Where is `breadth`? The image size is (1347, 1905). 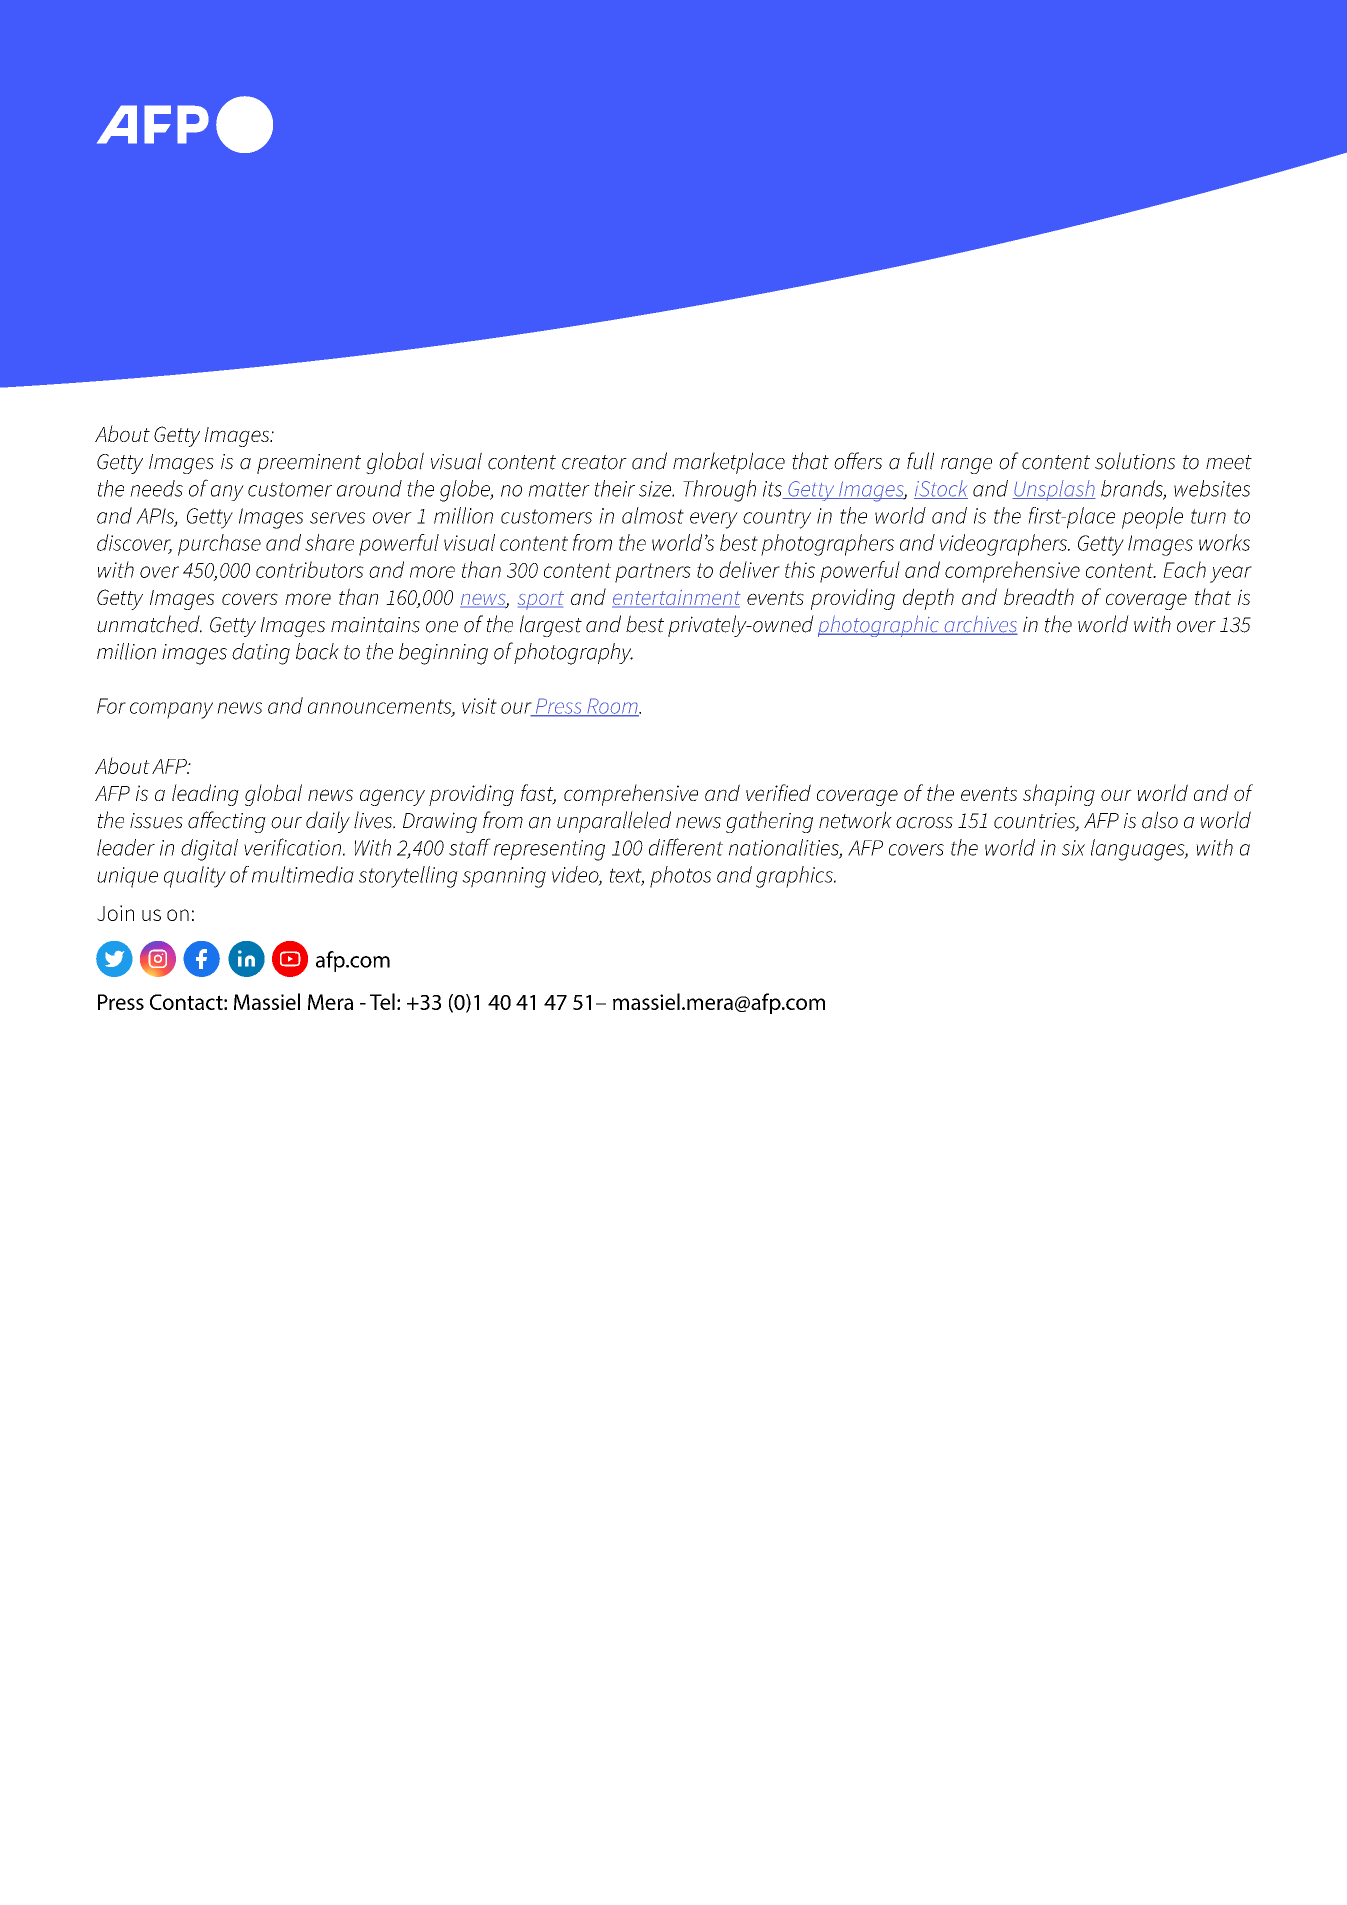
breadth is located at coordinates (1039, 596).
